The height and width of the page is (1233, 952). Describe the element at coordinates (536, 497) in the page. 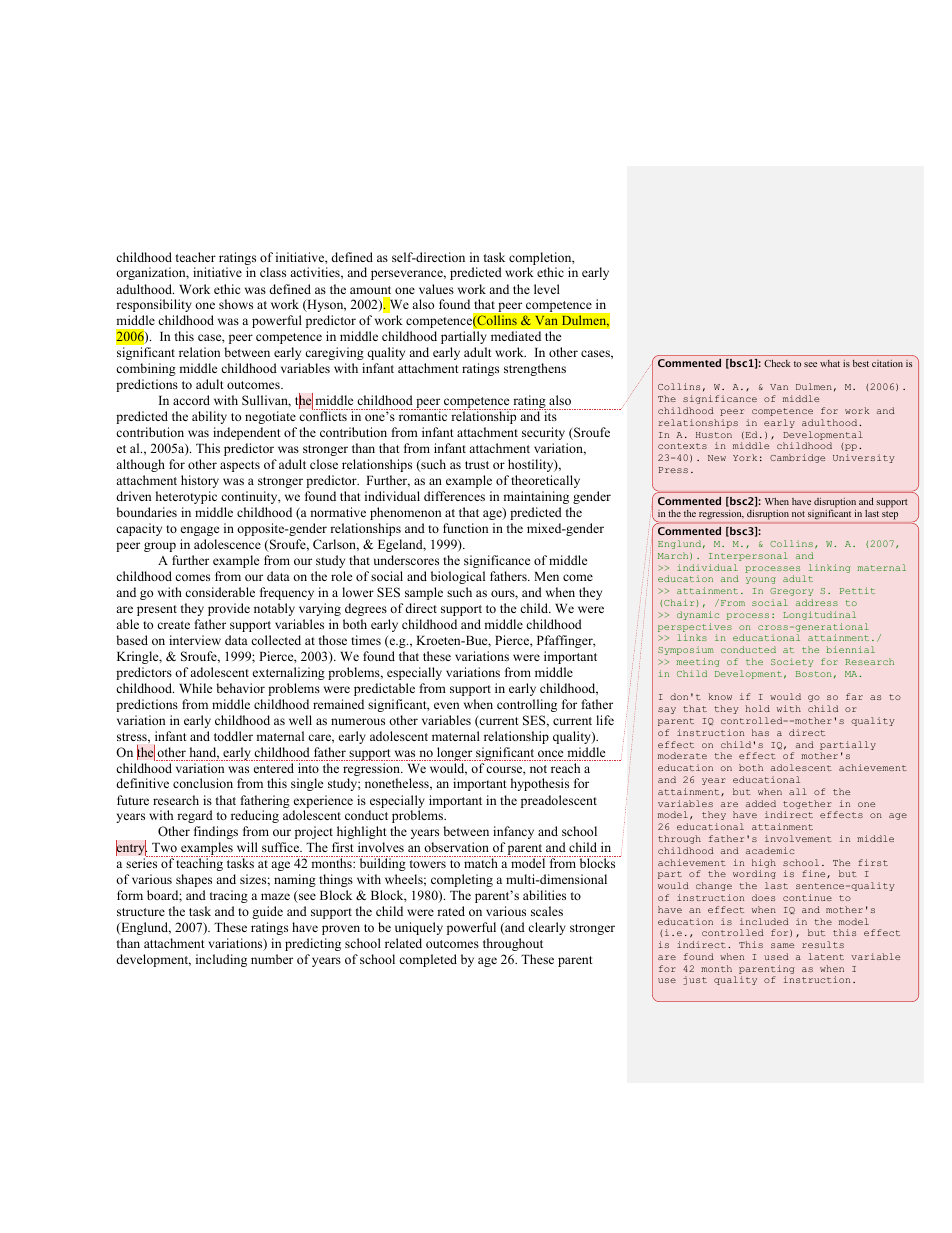

I see `maintaining` at that location.
